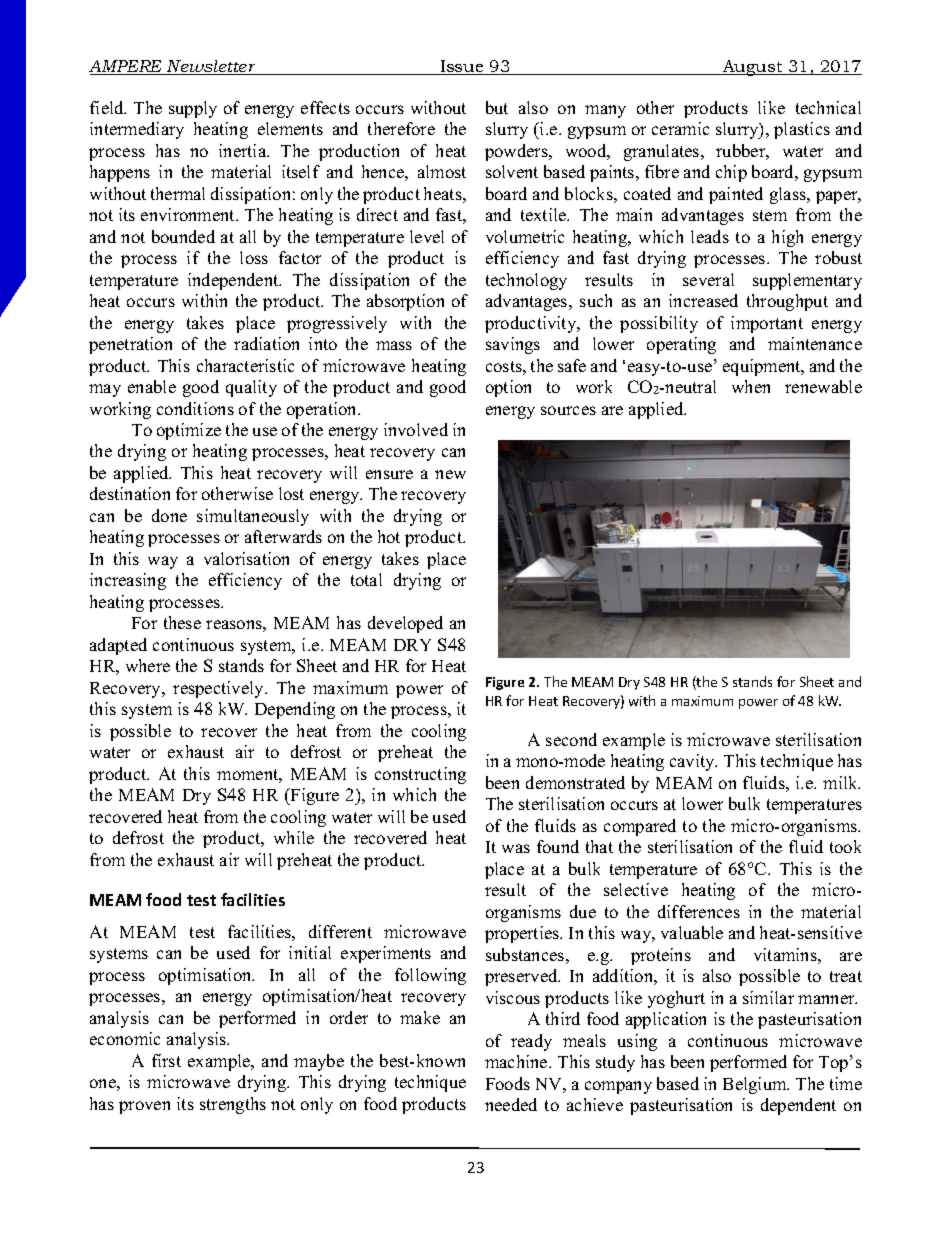 This image has height=1233, width=952. What do you see at coordinates (767, 324) in the image?
I see `important` at bounding box center [767, 324].
